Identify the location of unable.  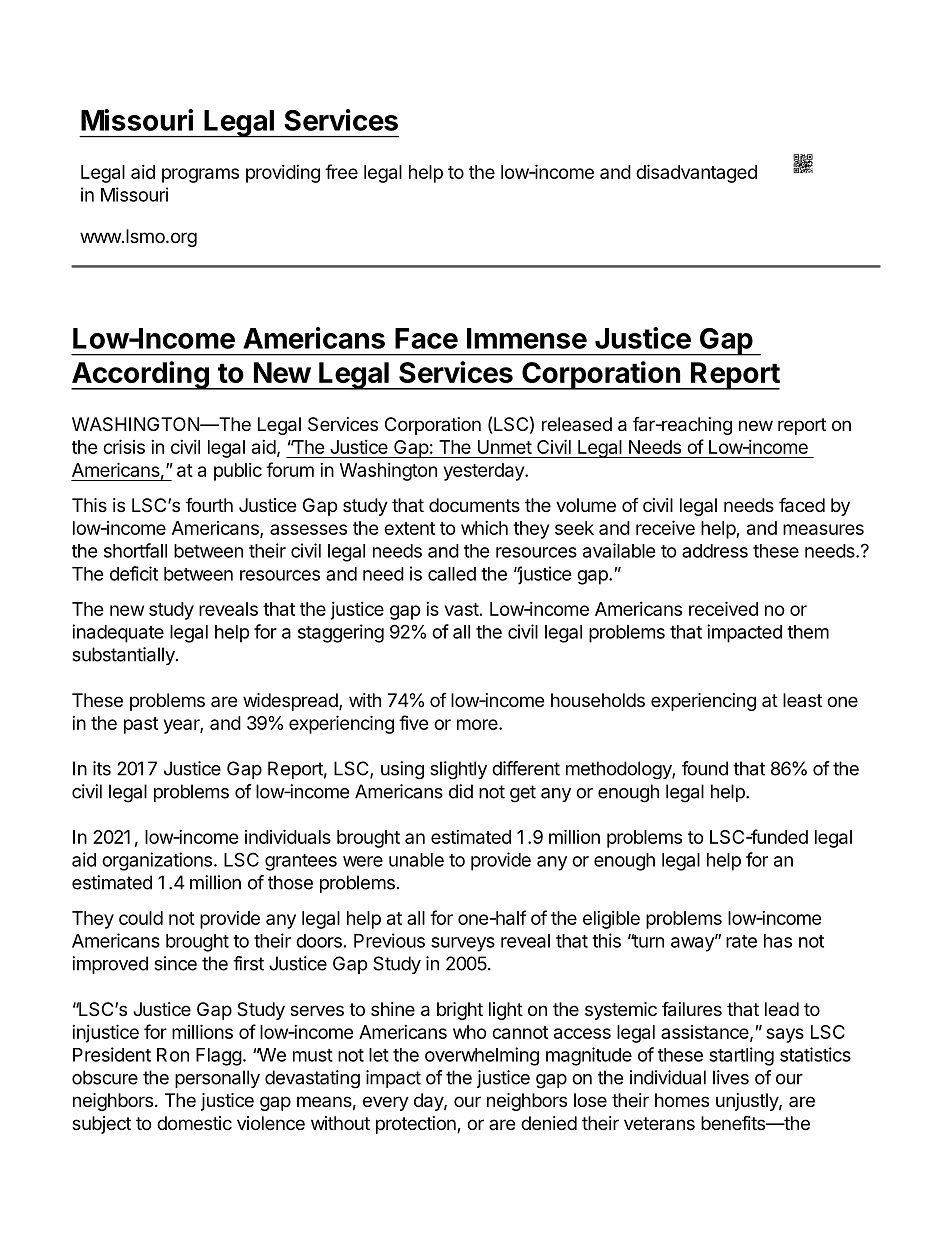
(416, 860).
